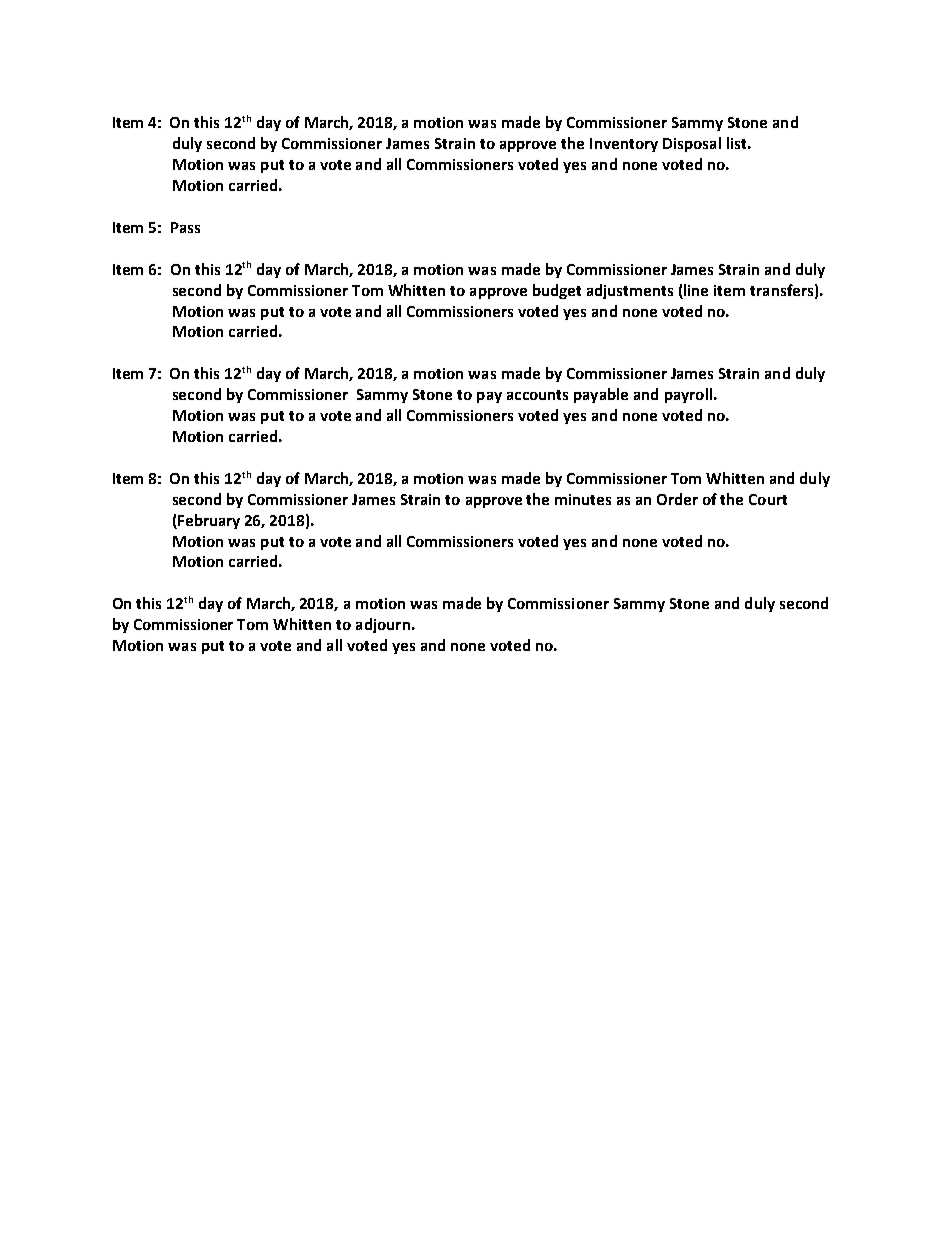 The height and width of the screenshot is (1233, 952). Describe the element at coordinates (768, 499) in the screenshot. I see `Court` at that location.
